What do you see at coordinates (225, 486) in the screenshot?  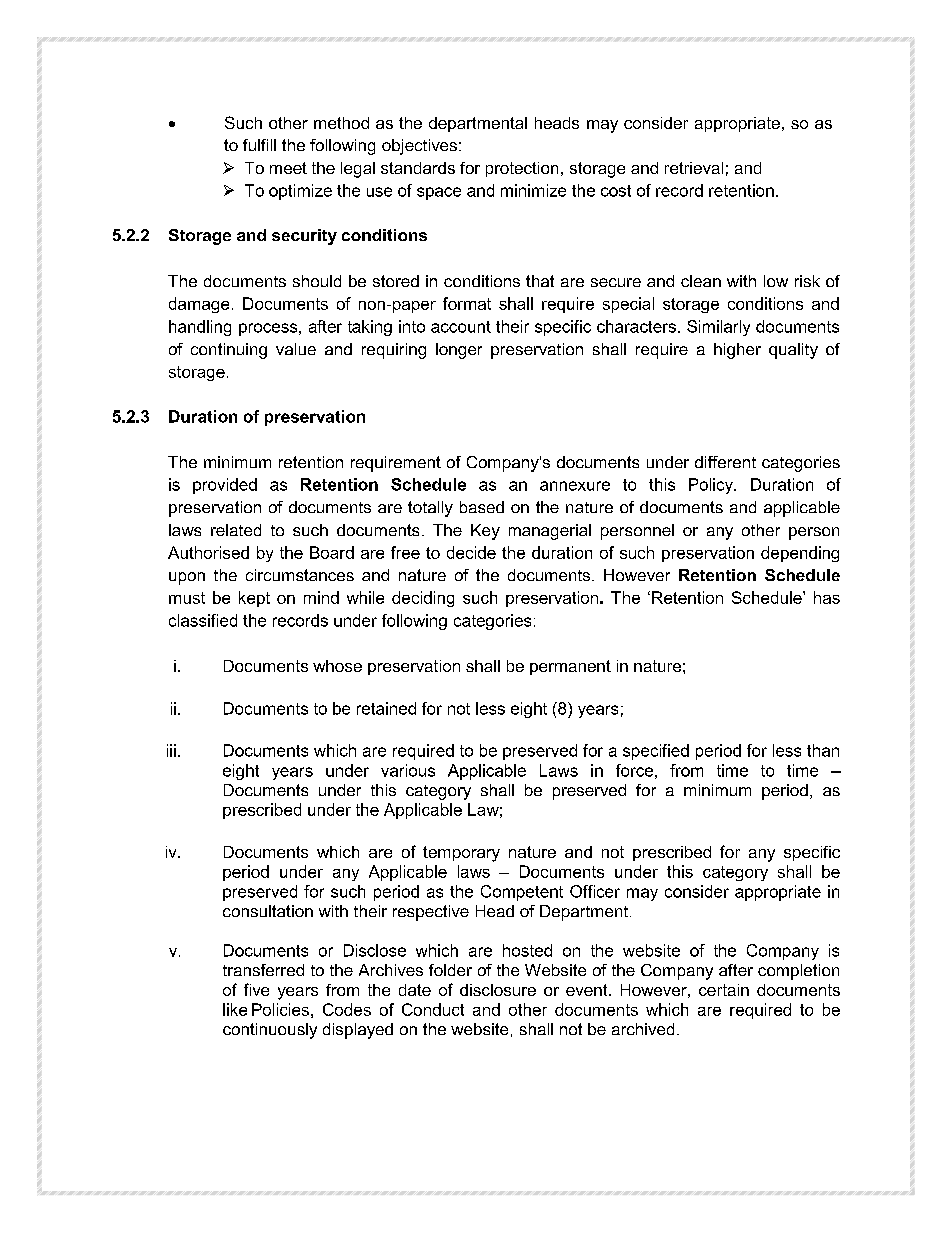 I see `provided` at bounding box center [225, 486].
